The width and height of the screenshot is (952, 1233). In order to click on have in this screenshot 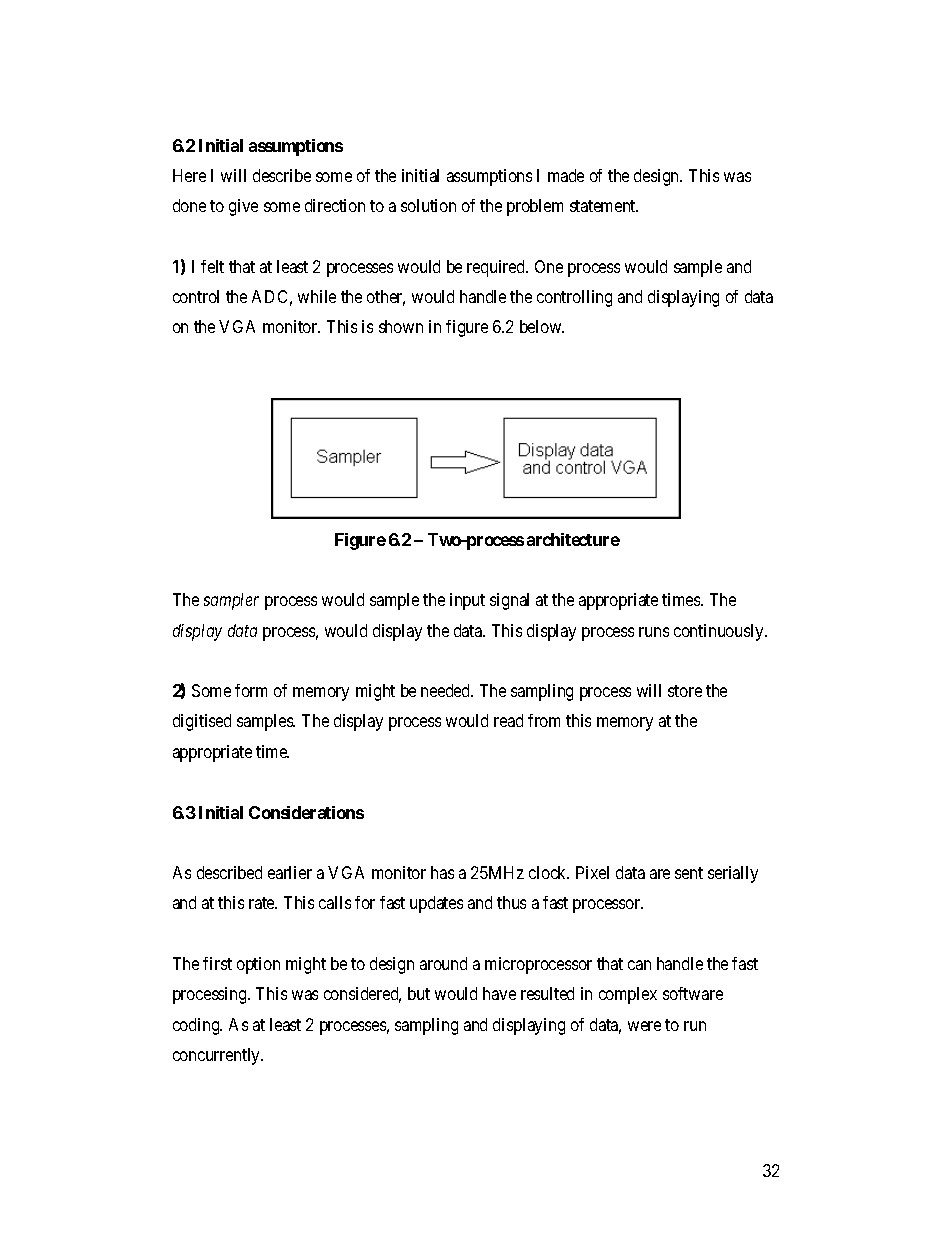, I will do `click(499, 993)`.
